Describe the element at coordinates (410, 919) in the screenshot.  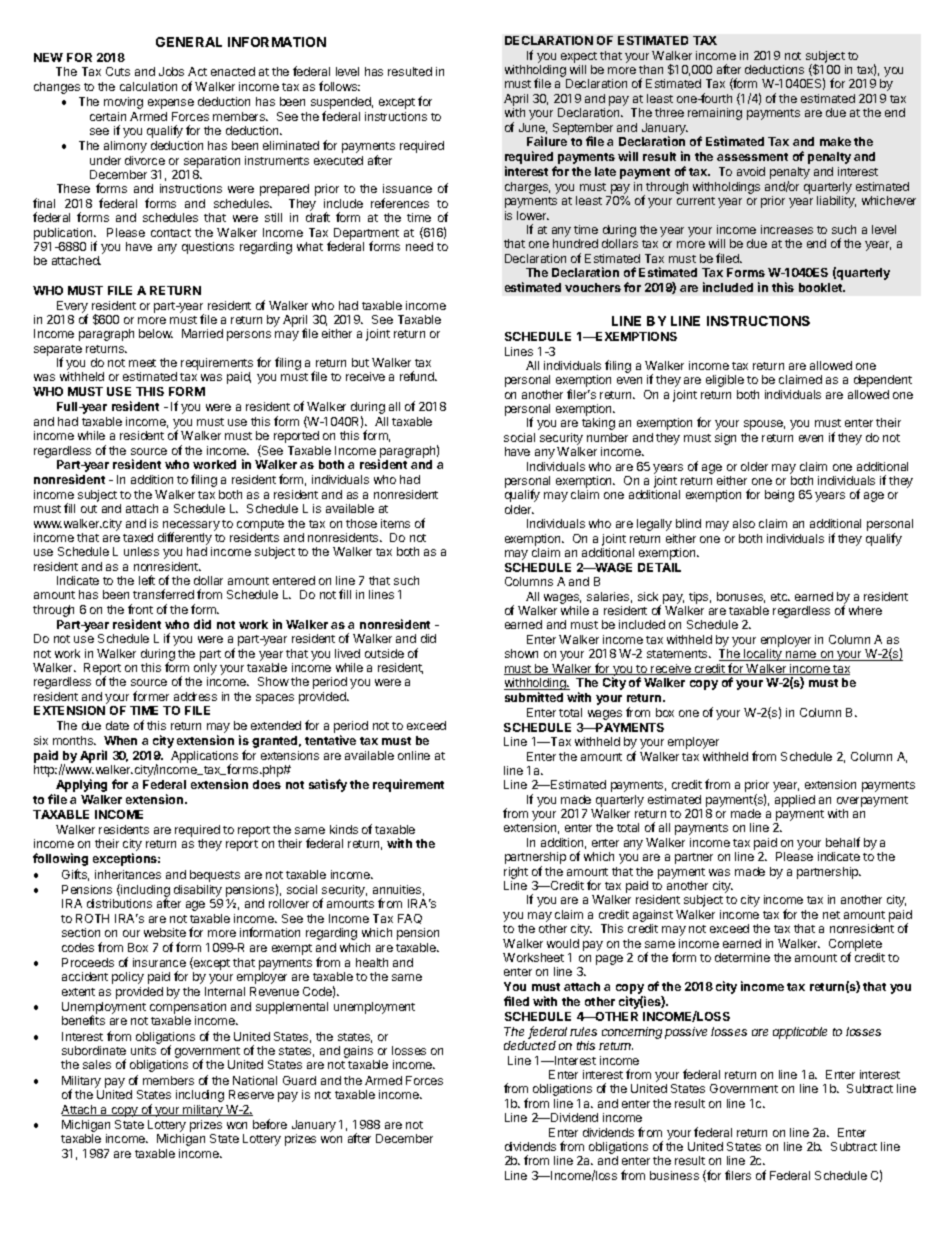
I see `FAQ` at that location.
